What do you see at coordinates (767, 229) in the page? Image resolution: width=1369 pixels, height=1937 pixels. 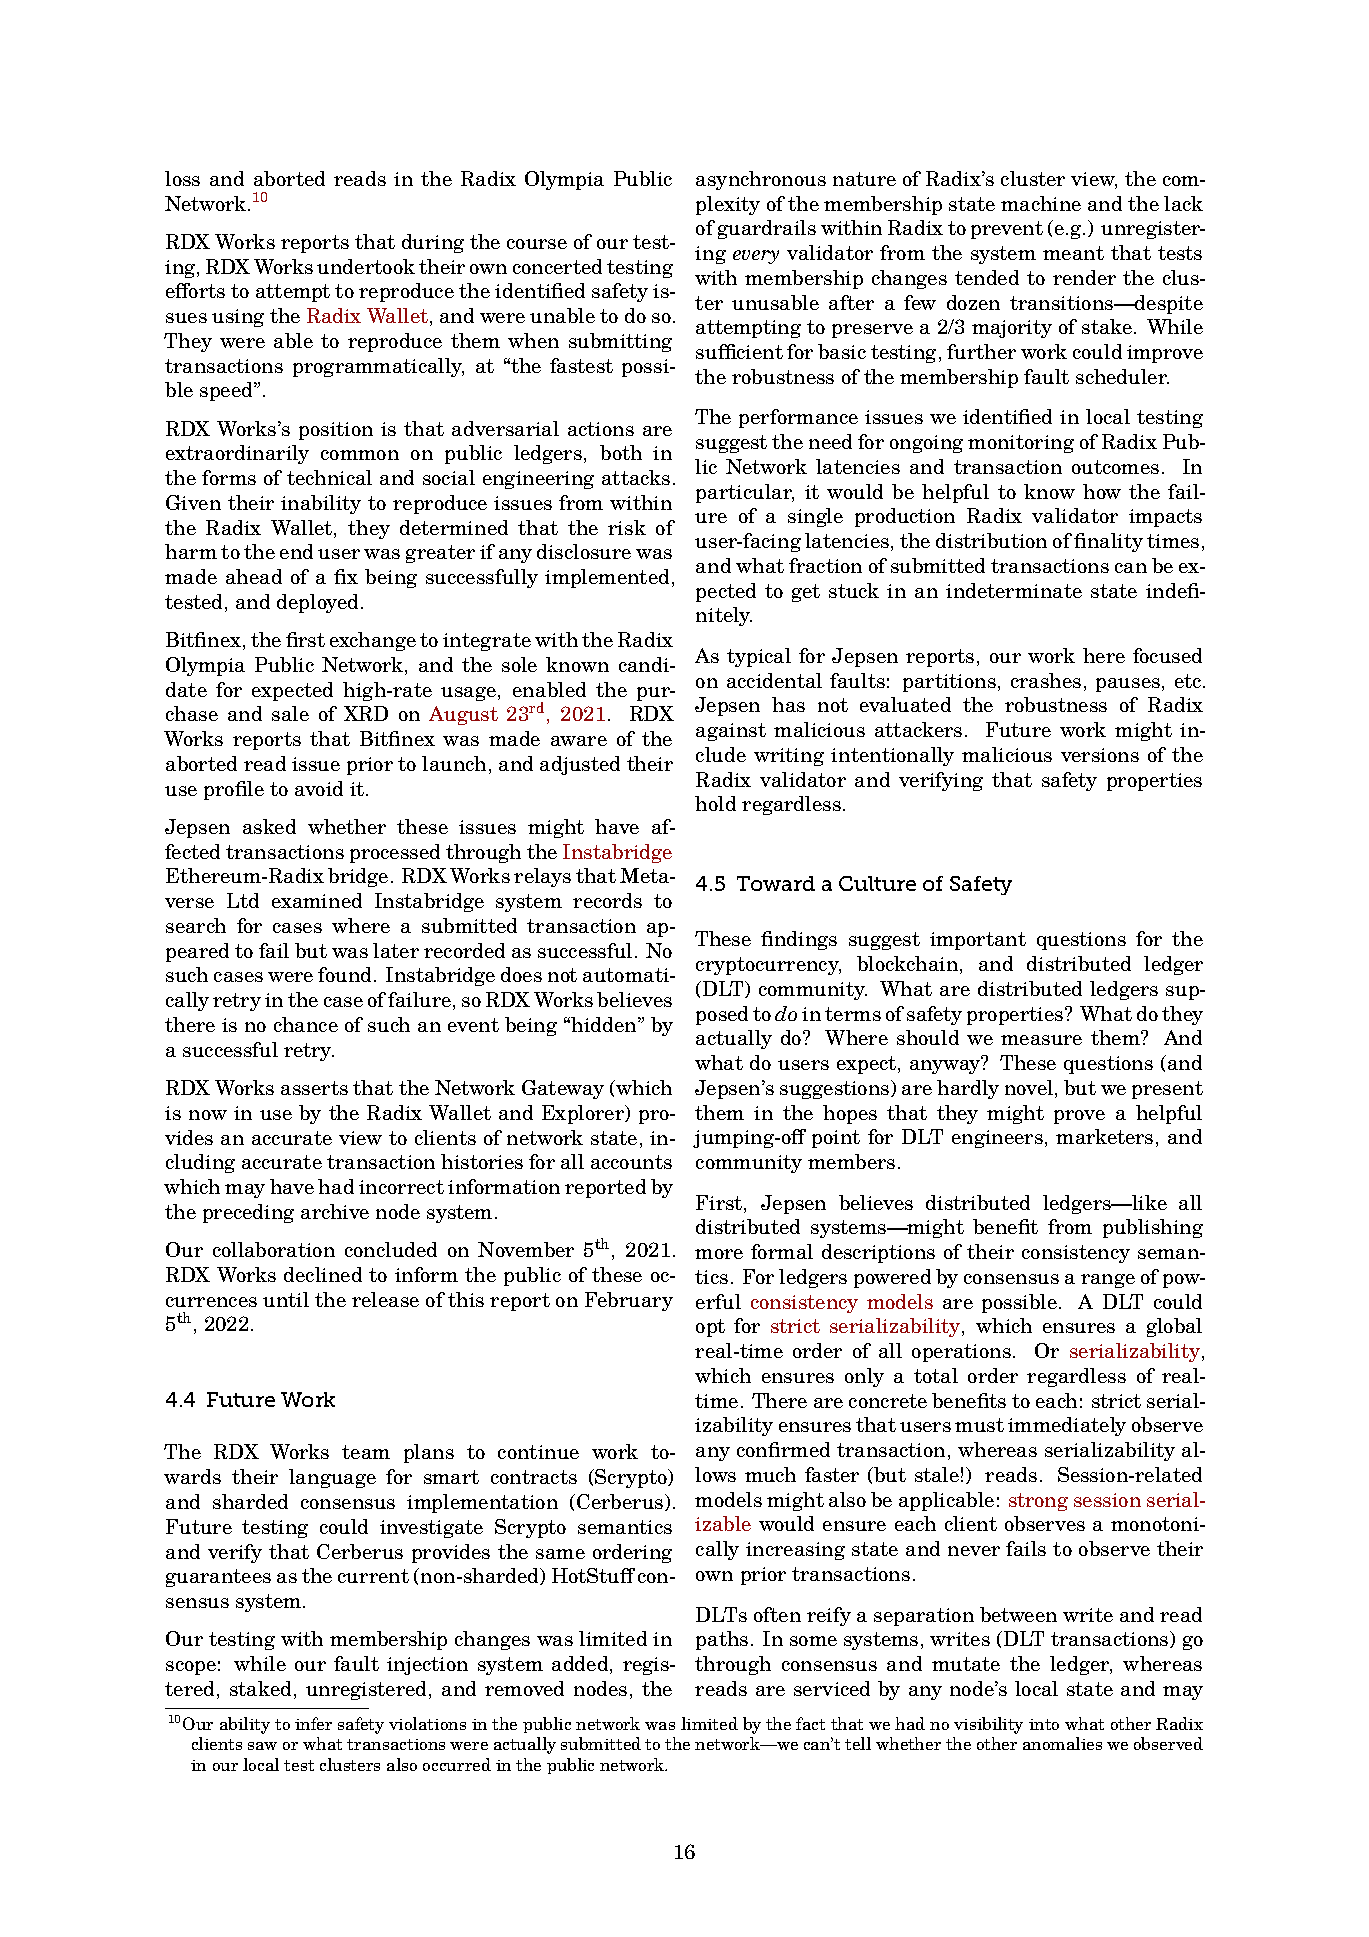 I see `guardrails` at bounding box center [767, 229].
